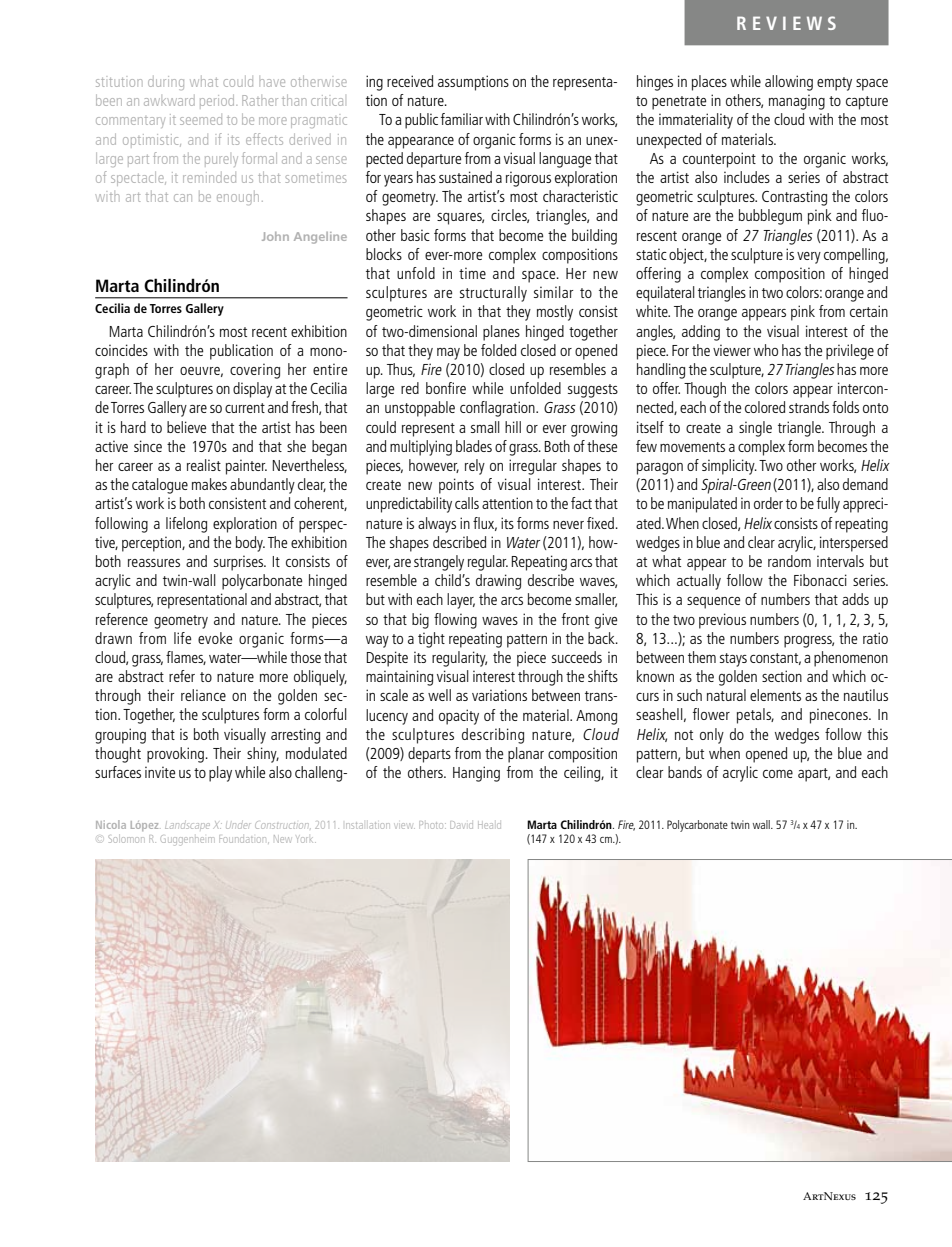  What do you see at coordinates (729, 467) in the document?
I see `simplicity` at bounding box center [729, 467].
